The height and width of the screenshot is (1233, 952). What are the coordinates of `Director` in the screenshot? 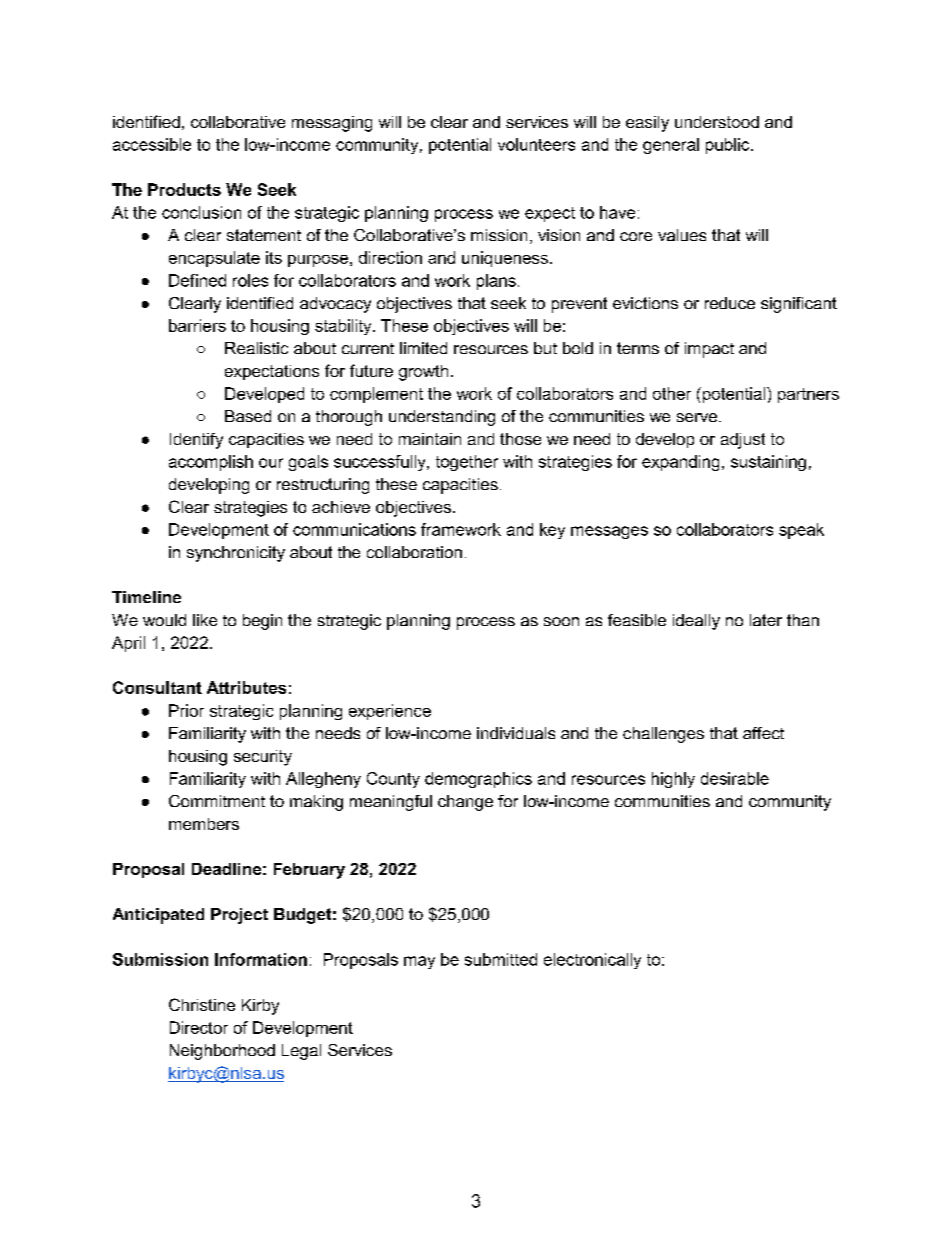 It's located at (199, 1027).
